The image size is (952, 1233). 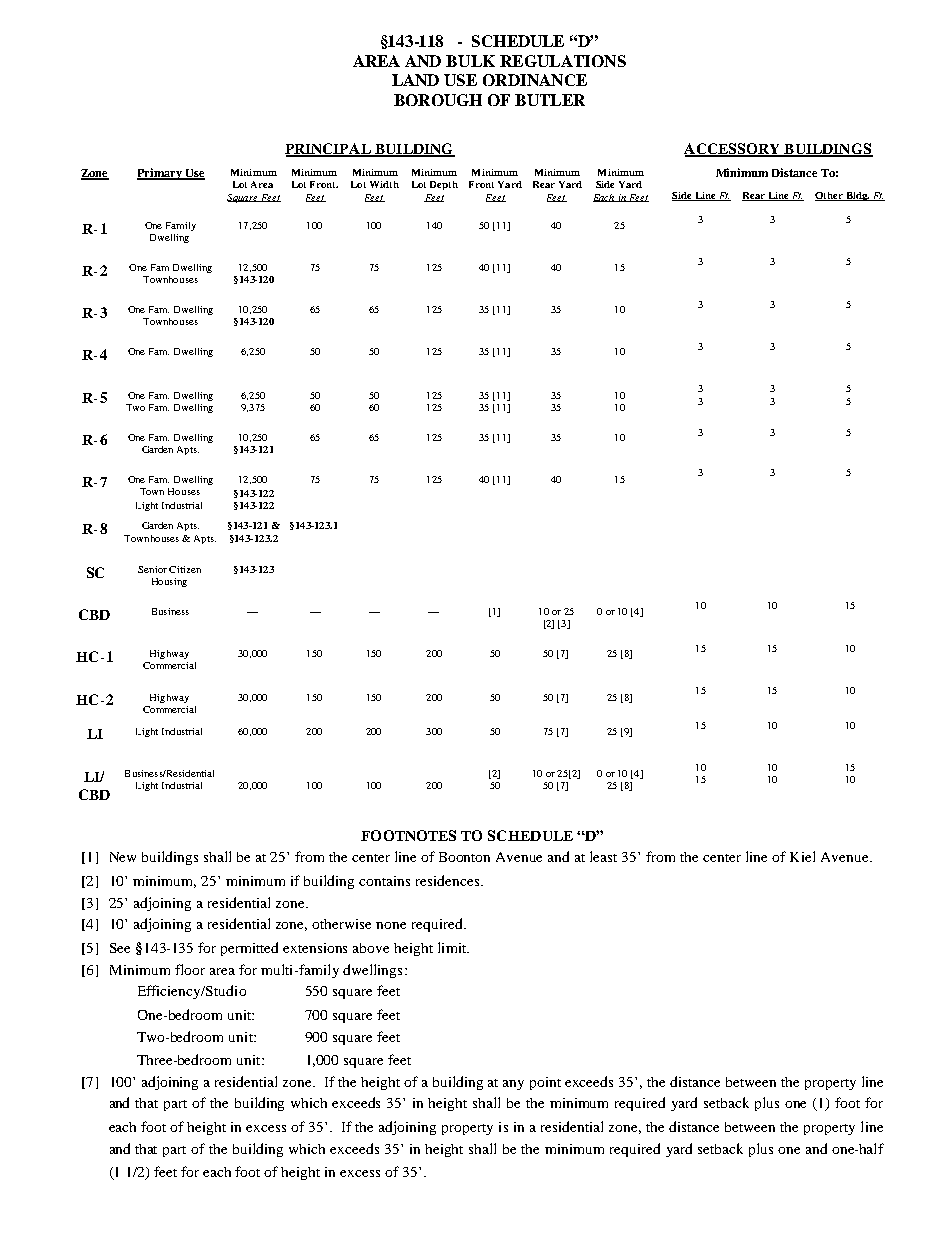 I want to click on floor, so click(x=190, y=969).
